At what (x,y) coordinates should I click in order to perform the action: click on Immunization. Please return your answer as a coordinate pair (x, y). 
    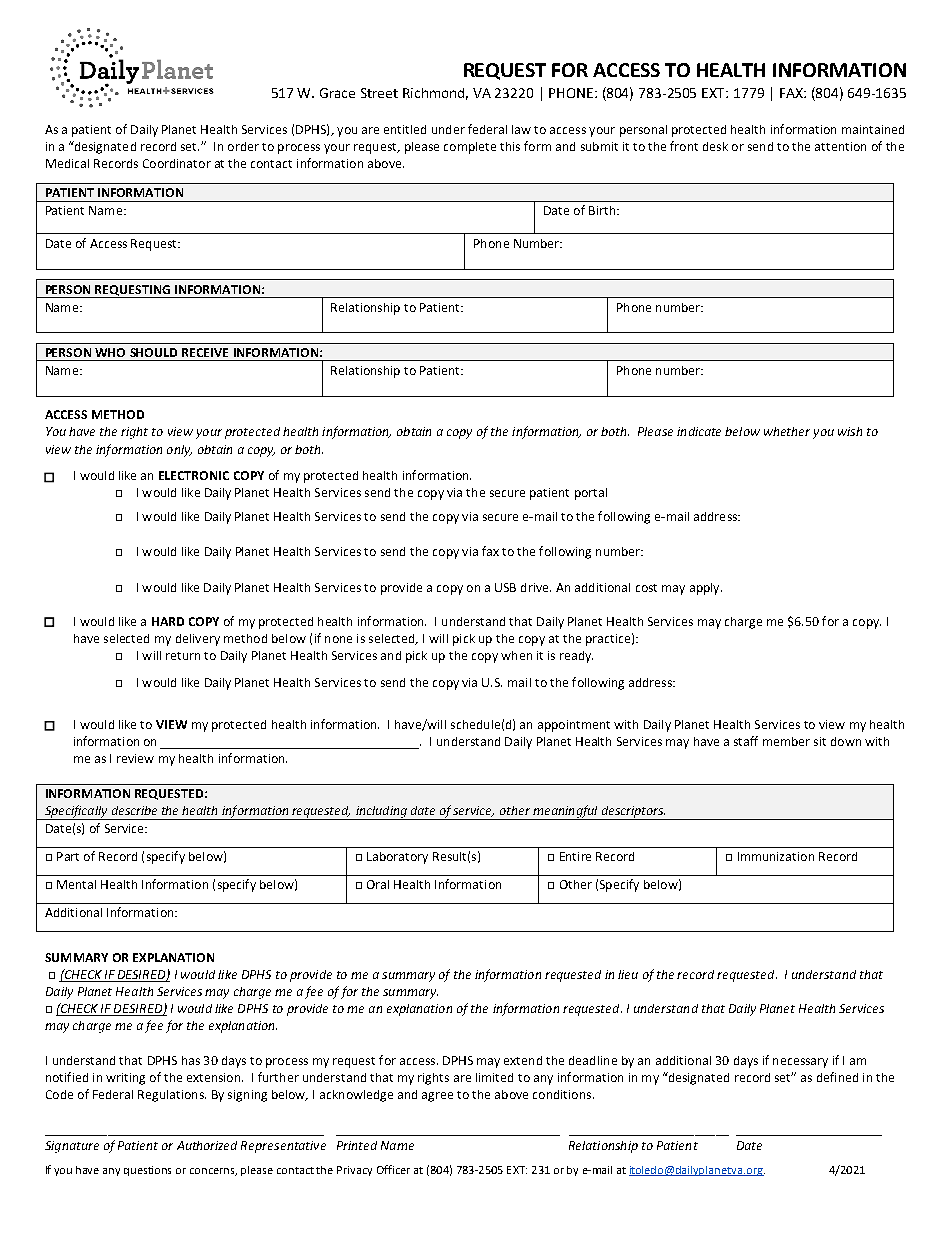
    Looking at the image, I should click on (776, 856).
